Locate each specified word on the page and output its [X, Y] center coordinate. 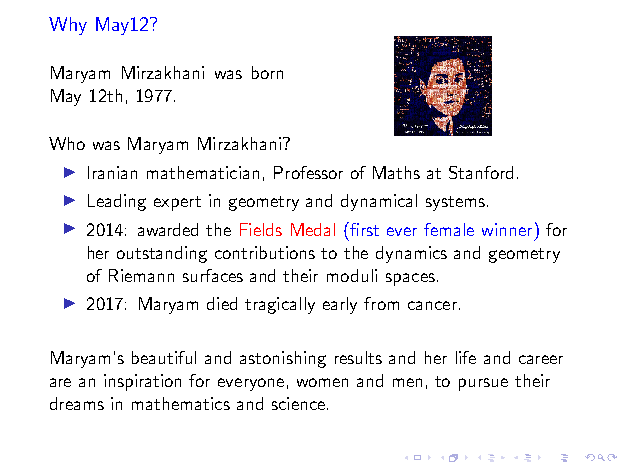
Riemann [141, 275]
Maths [396, 172]
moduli [352, 275]
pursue [483, 384]
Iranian [112, 172]
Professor [308, 172]
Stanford [481, 172]
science [298, 403]
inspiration [142, 382]
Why [68, 26]
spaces [410, 279]
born [267, 72]
